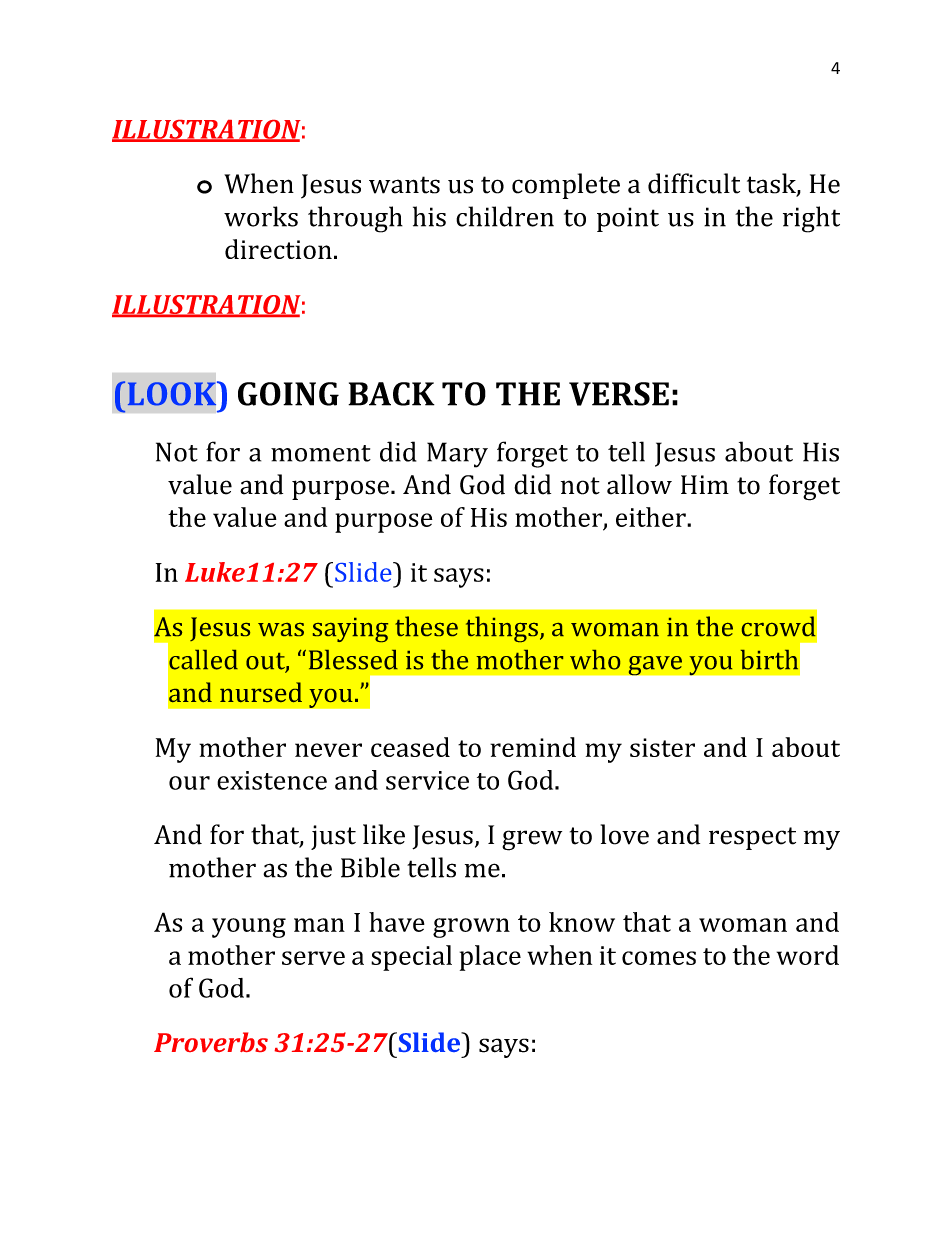  I want to click on was, so click(281, 629).
